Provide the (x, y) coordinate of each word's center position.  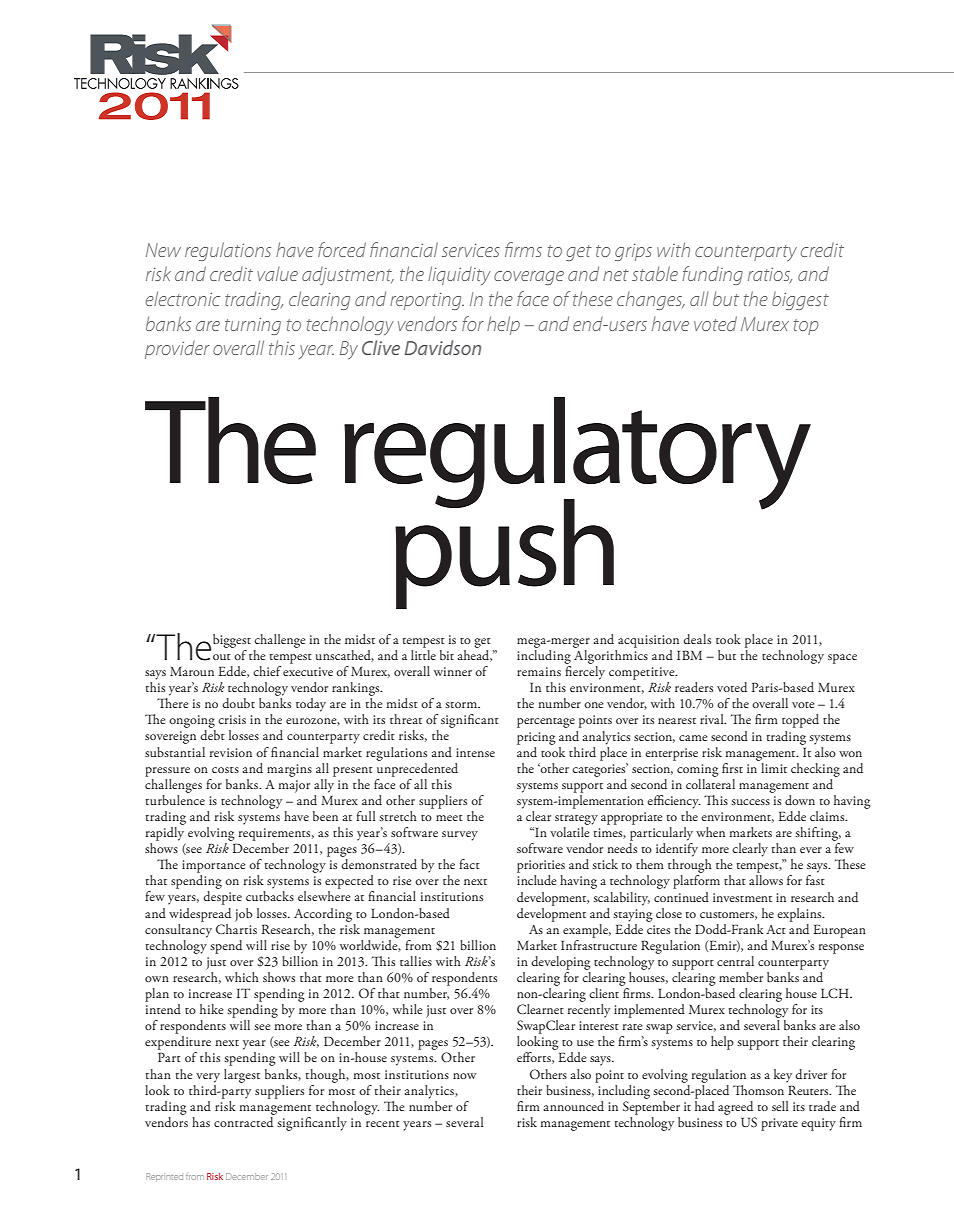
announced (574, 1106)
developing (560, 963)
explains (800, 915)
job (243, 915)
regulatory (577, 454)
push (504, 553)
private (779, 1124)
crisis (232, 719)
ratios (770, 275)
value (277, 274)
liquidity (459, 275)
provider (177, 350)
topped (800, 721)
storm (462, 705)
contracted (244, 1120)
